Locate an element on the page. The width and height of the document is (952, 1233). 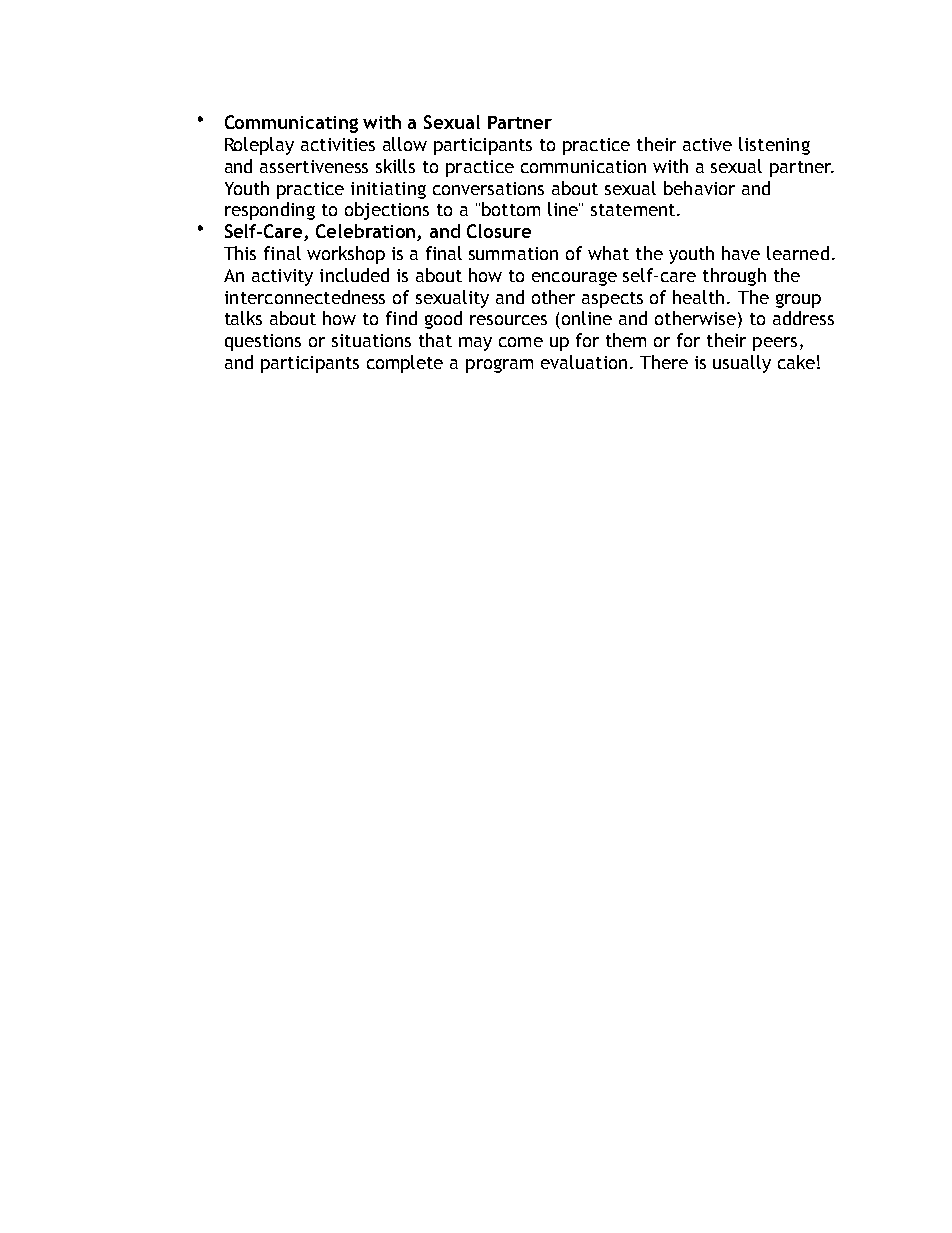
questions is located at coordinates (263, 342).
